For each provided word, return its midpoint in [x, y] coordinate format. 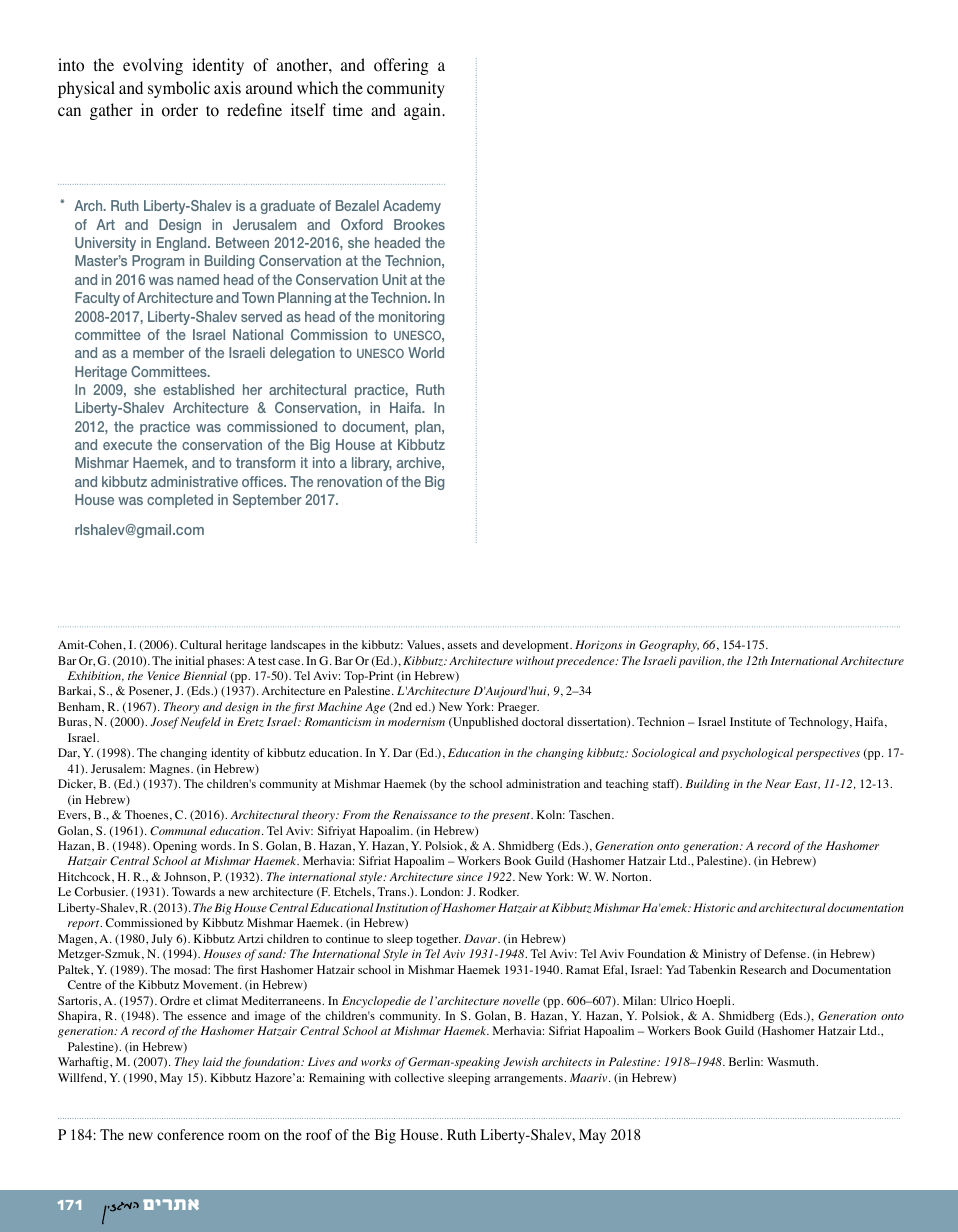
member [158, 352]
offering [401, 66]
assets [462, 645]
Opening [175, 847]
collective [419, 1077]
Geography [669, 646]
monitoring [411, 318]
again [423, 111]
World [426, 352]
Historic [714, 907]
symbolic [179, 89]
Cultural [201, 645]
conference [190, 1135]
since [469, 876]
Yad [675, 969]
